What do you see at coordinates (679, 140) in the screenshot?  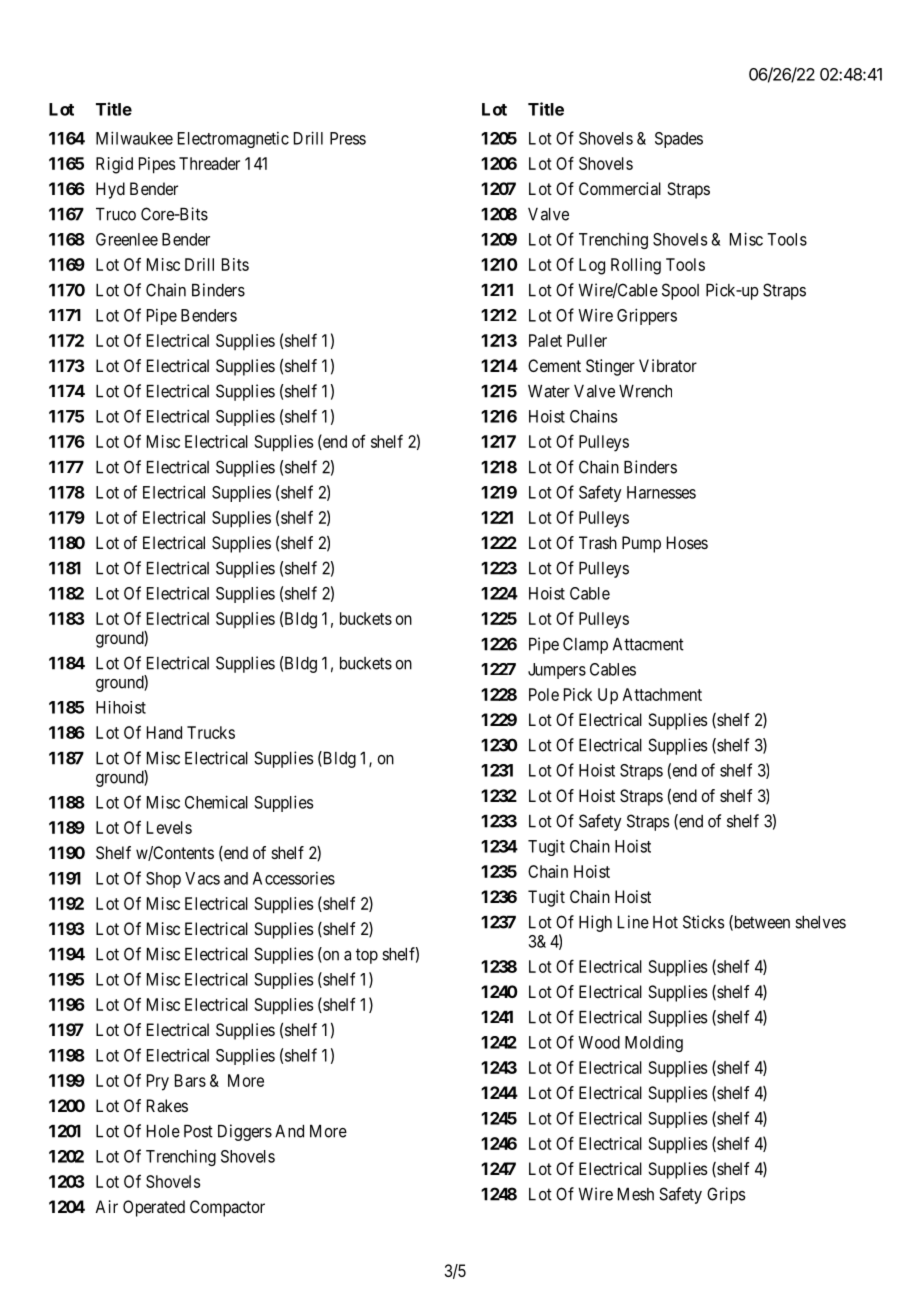 I see `Spades` at bounding box center [679, 140].
